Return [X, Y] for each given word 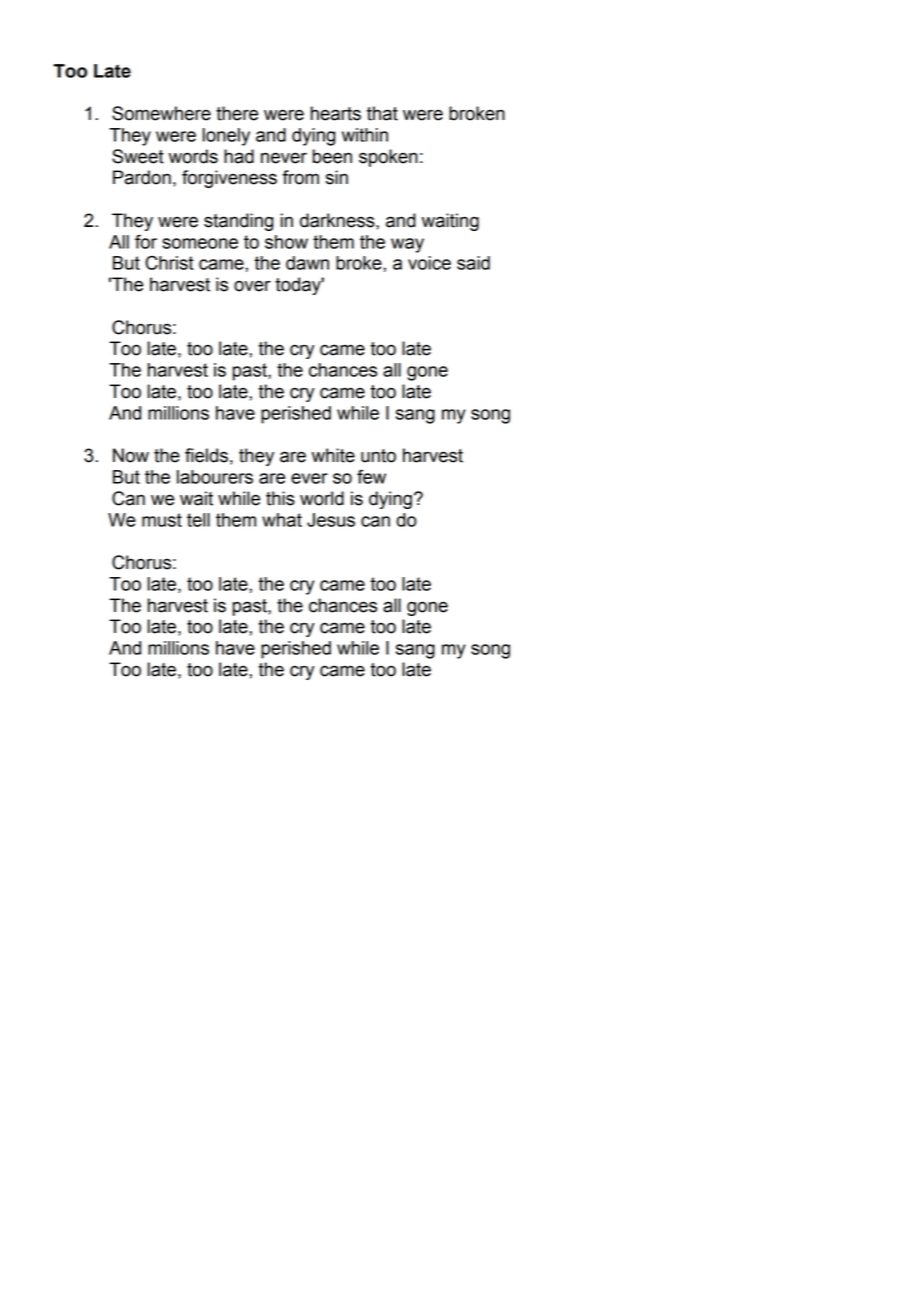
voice [429, 263]
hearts [336, 113]
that [382, 113]
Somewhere [161, 113]
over [252, 286]
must [162, 520]
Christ [169, 262]
